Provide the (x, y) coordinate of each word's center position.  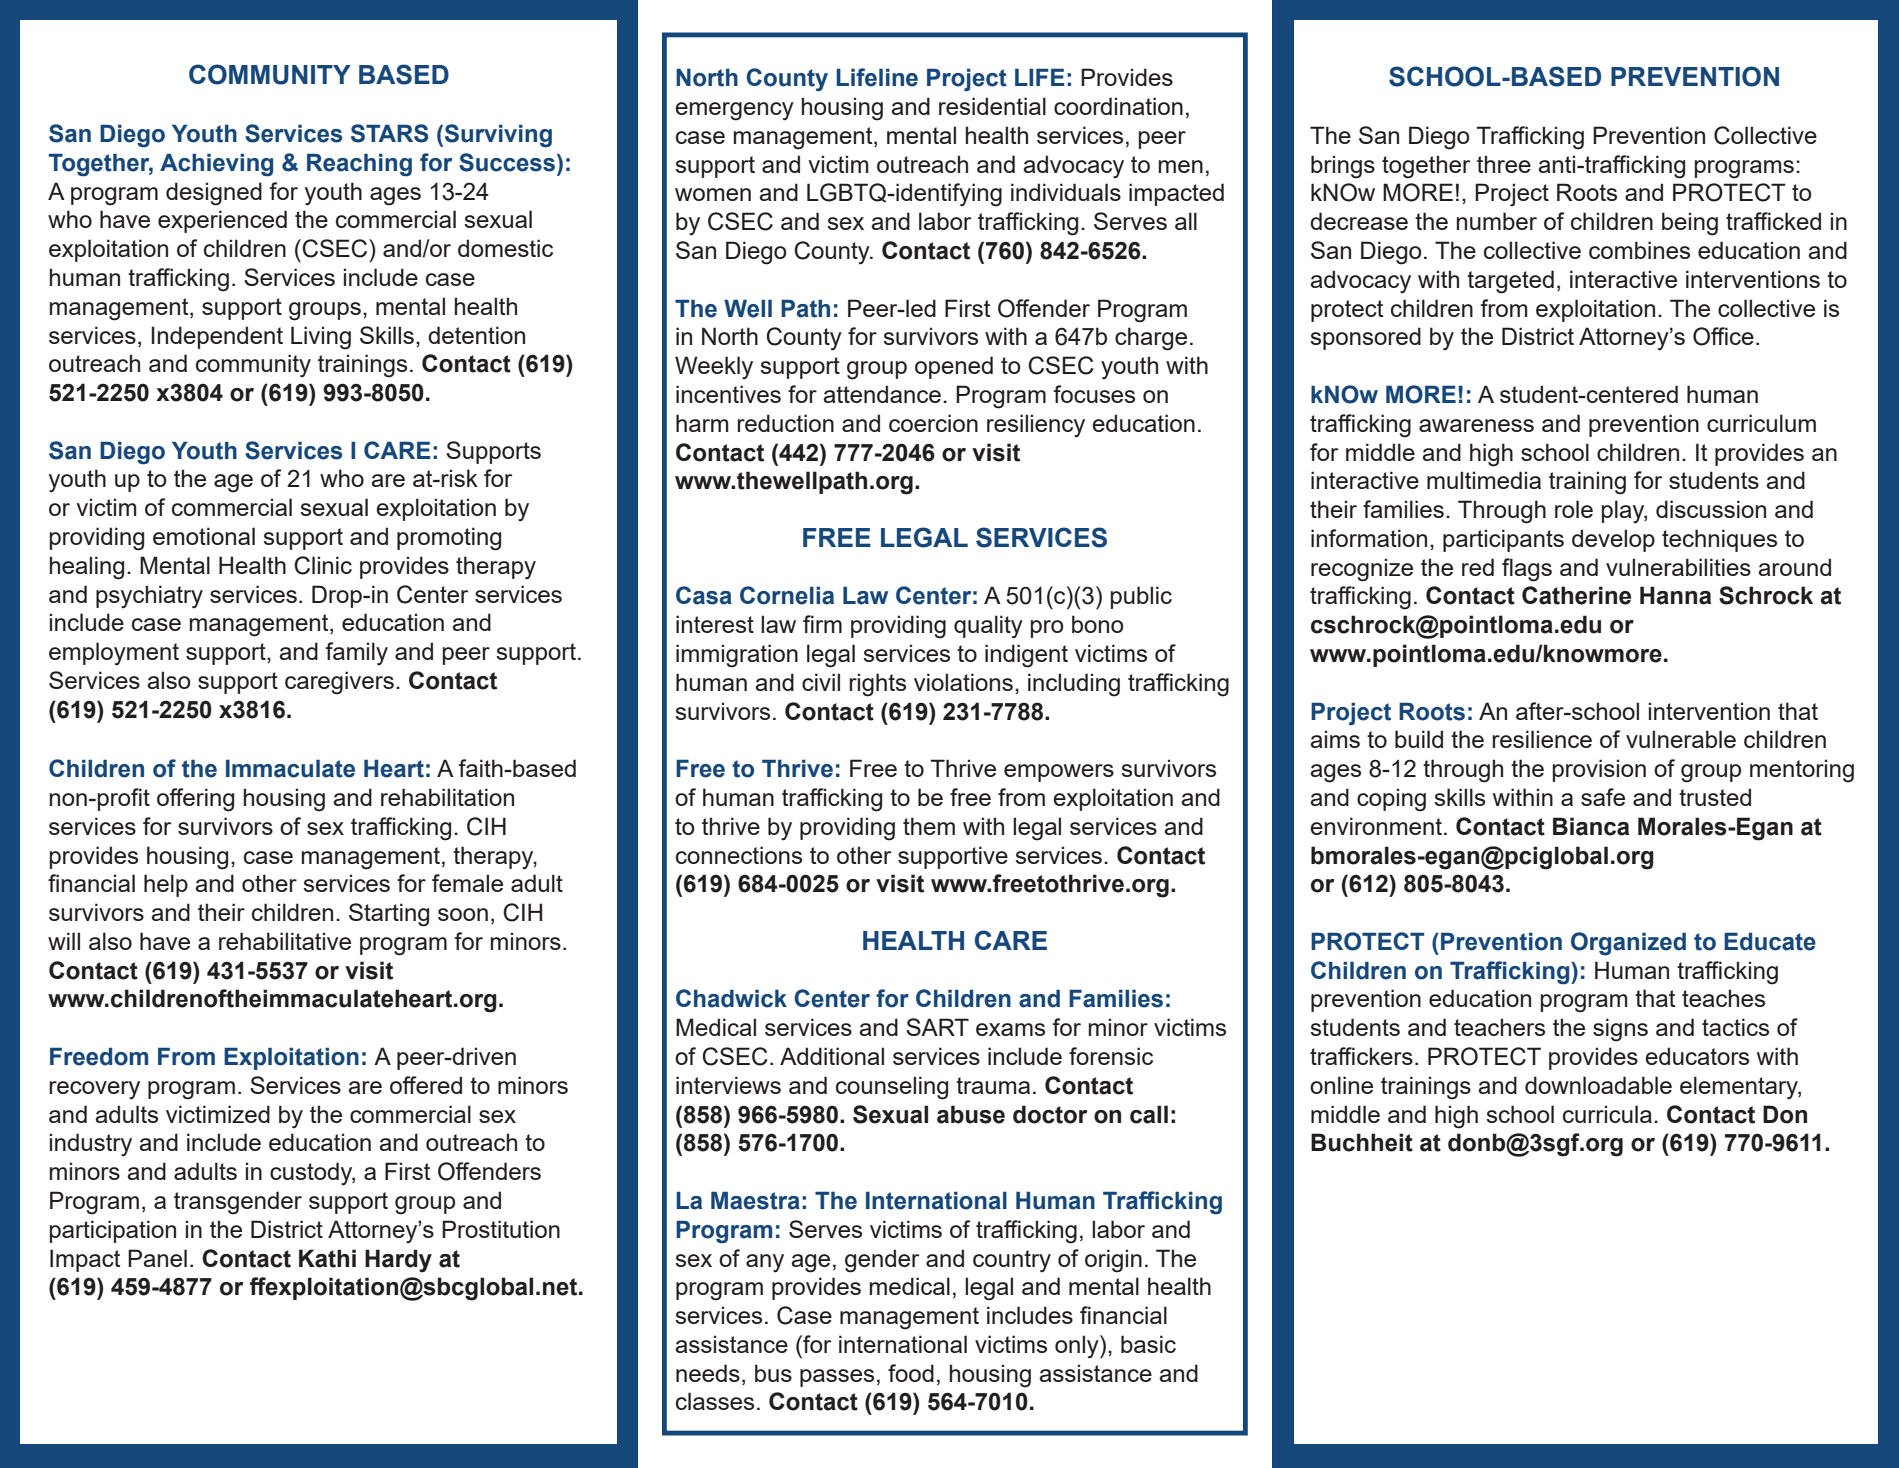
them (929, 826)
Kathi (327, 1258)
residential (992, 106)
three (1504, 164)
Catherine (1576, 595)
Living (321, 338)
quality (988, 627)
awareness (1476, 425)
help (166, 885)
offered (426, 1085)
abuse (971, 1114)
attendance (882, 394)
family (356, 654)
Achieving (216, 165)
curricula (1607, 1114)
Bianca (1591, 826)
